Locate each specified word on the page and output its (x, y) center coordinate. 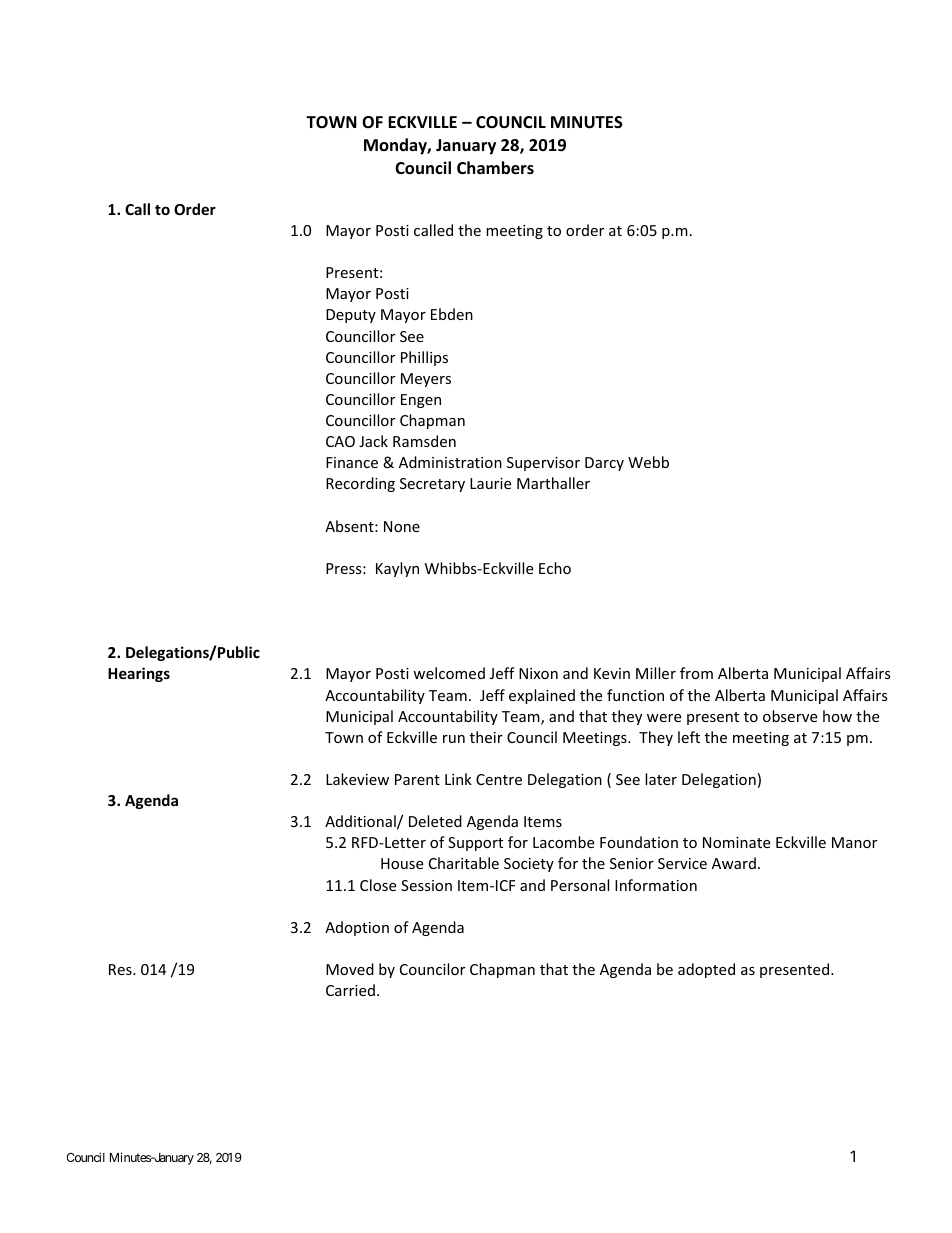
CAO (340, 441)
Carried (350, 990)
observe (790, 716)
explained (542, 696)
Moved (350, 969)
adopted (706, 970)
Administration (450, 462)
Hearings (139, 674)
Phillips (424, 358)
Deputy (351, 316)
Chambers (495, 168)
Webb (648, 462)
